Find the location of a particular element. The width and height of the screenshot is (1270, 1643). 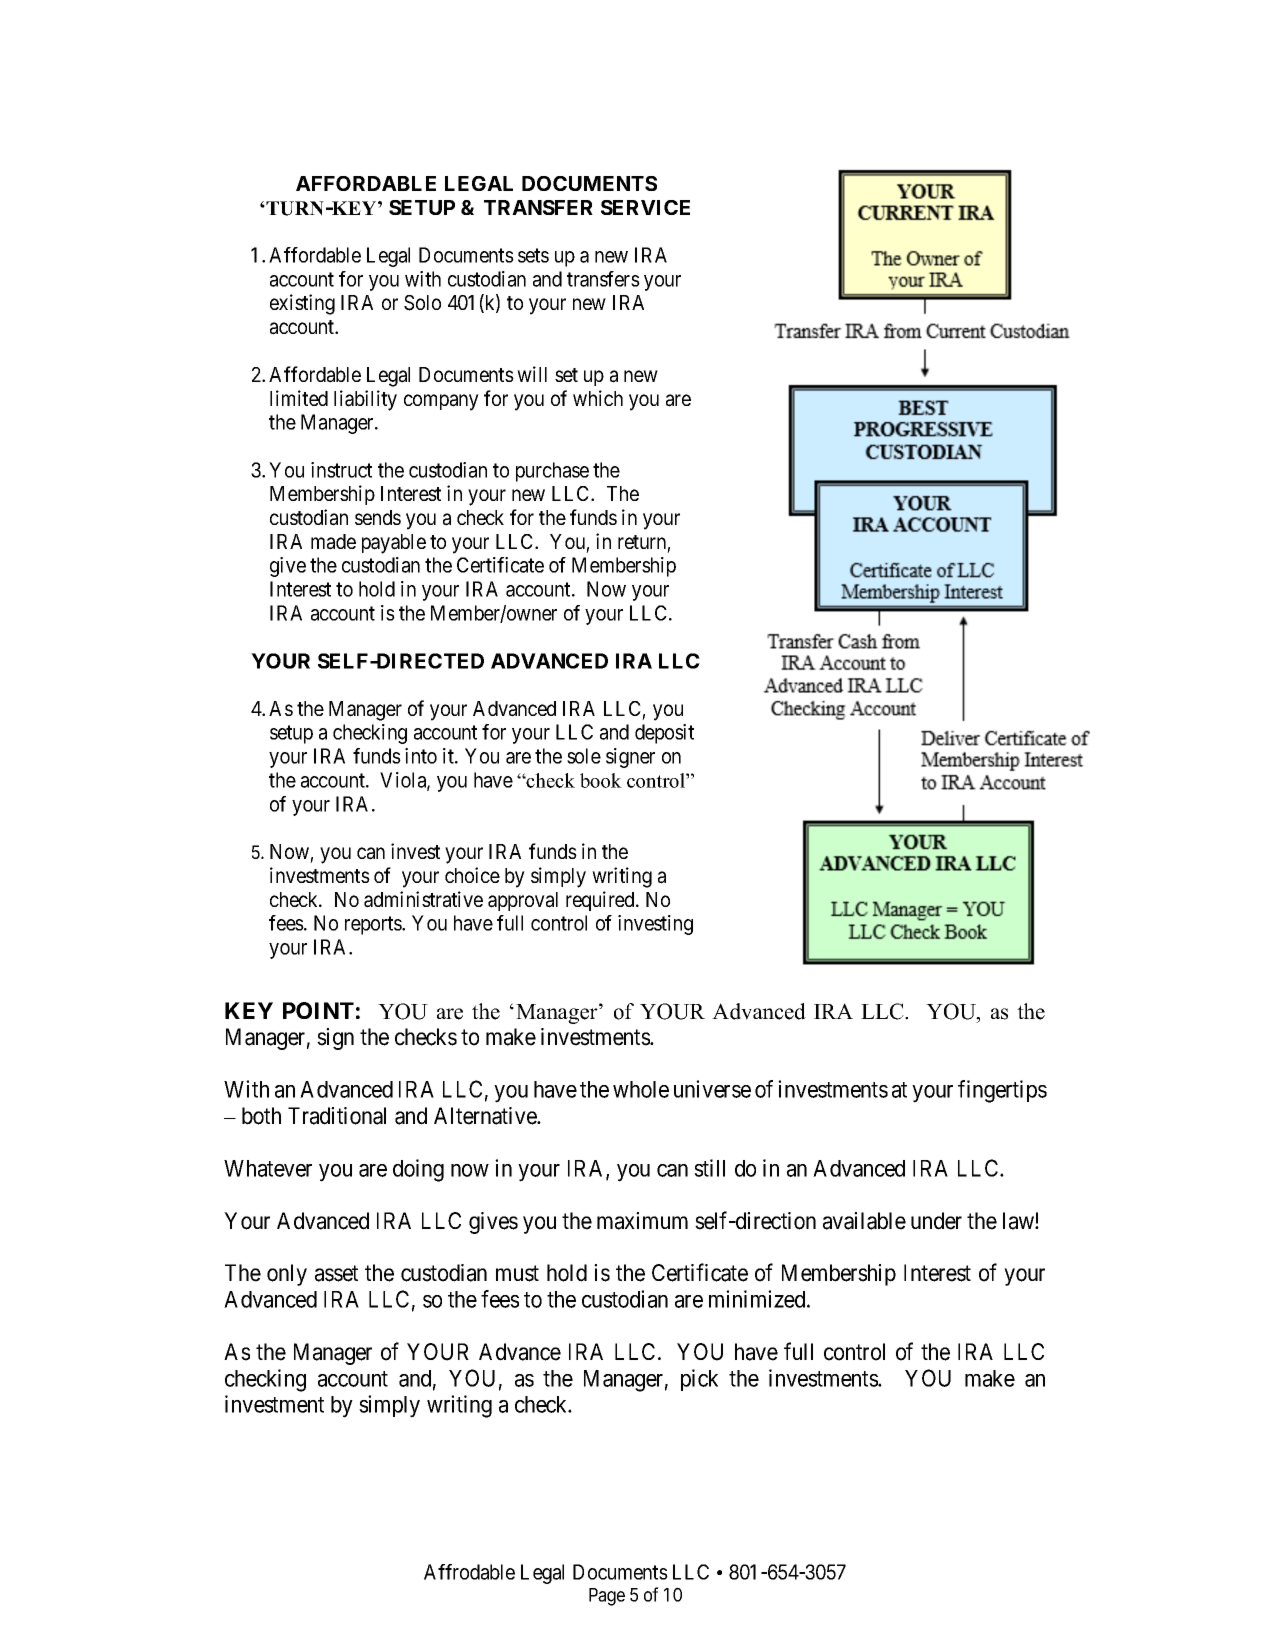

existing is located at coordinates (302, 304).
